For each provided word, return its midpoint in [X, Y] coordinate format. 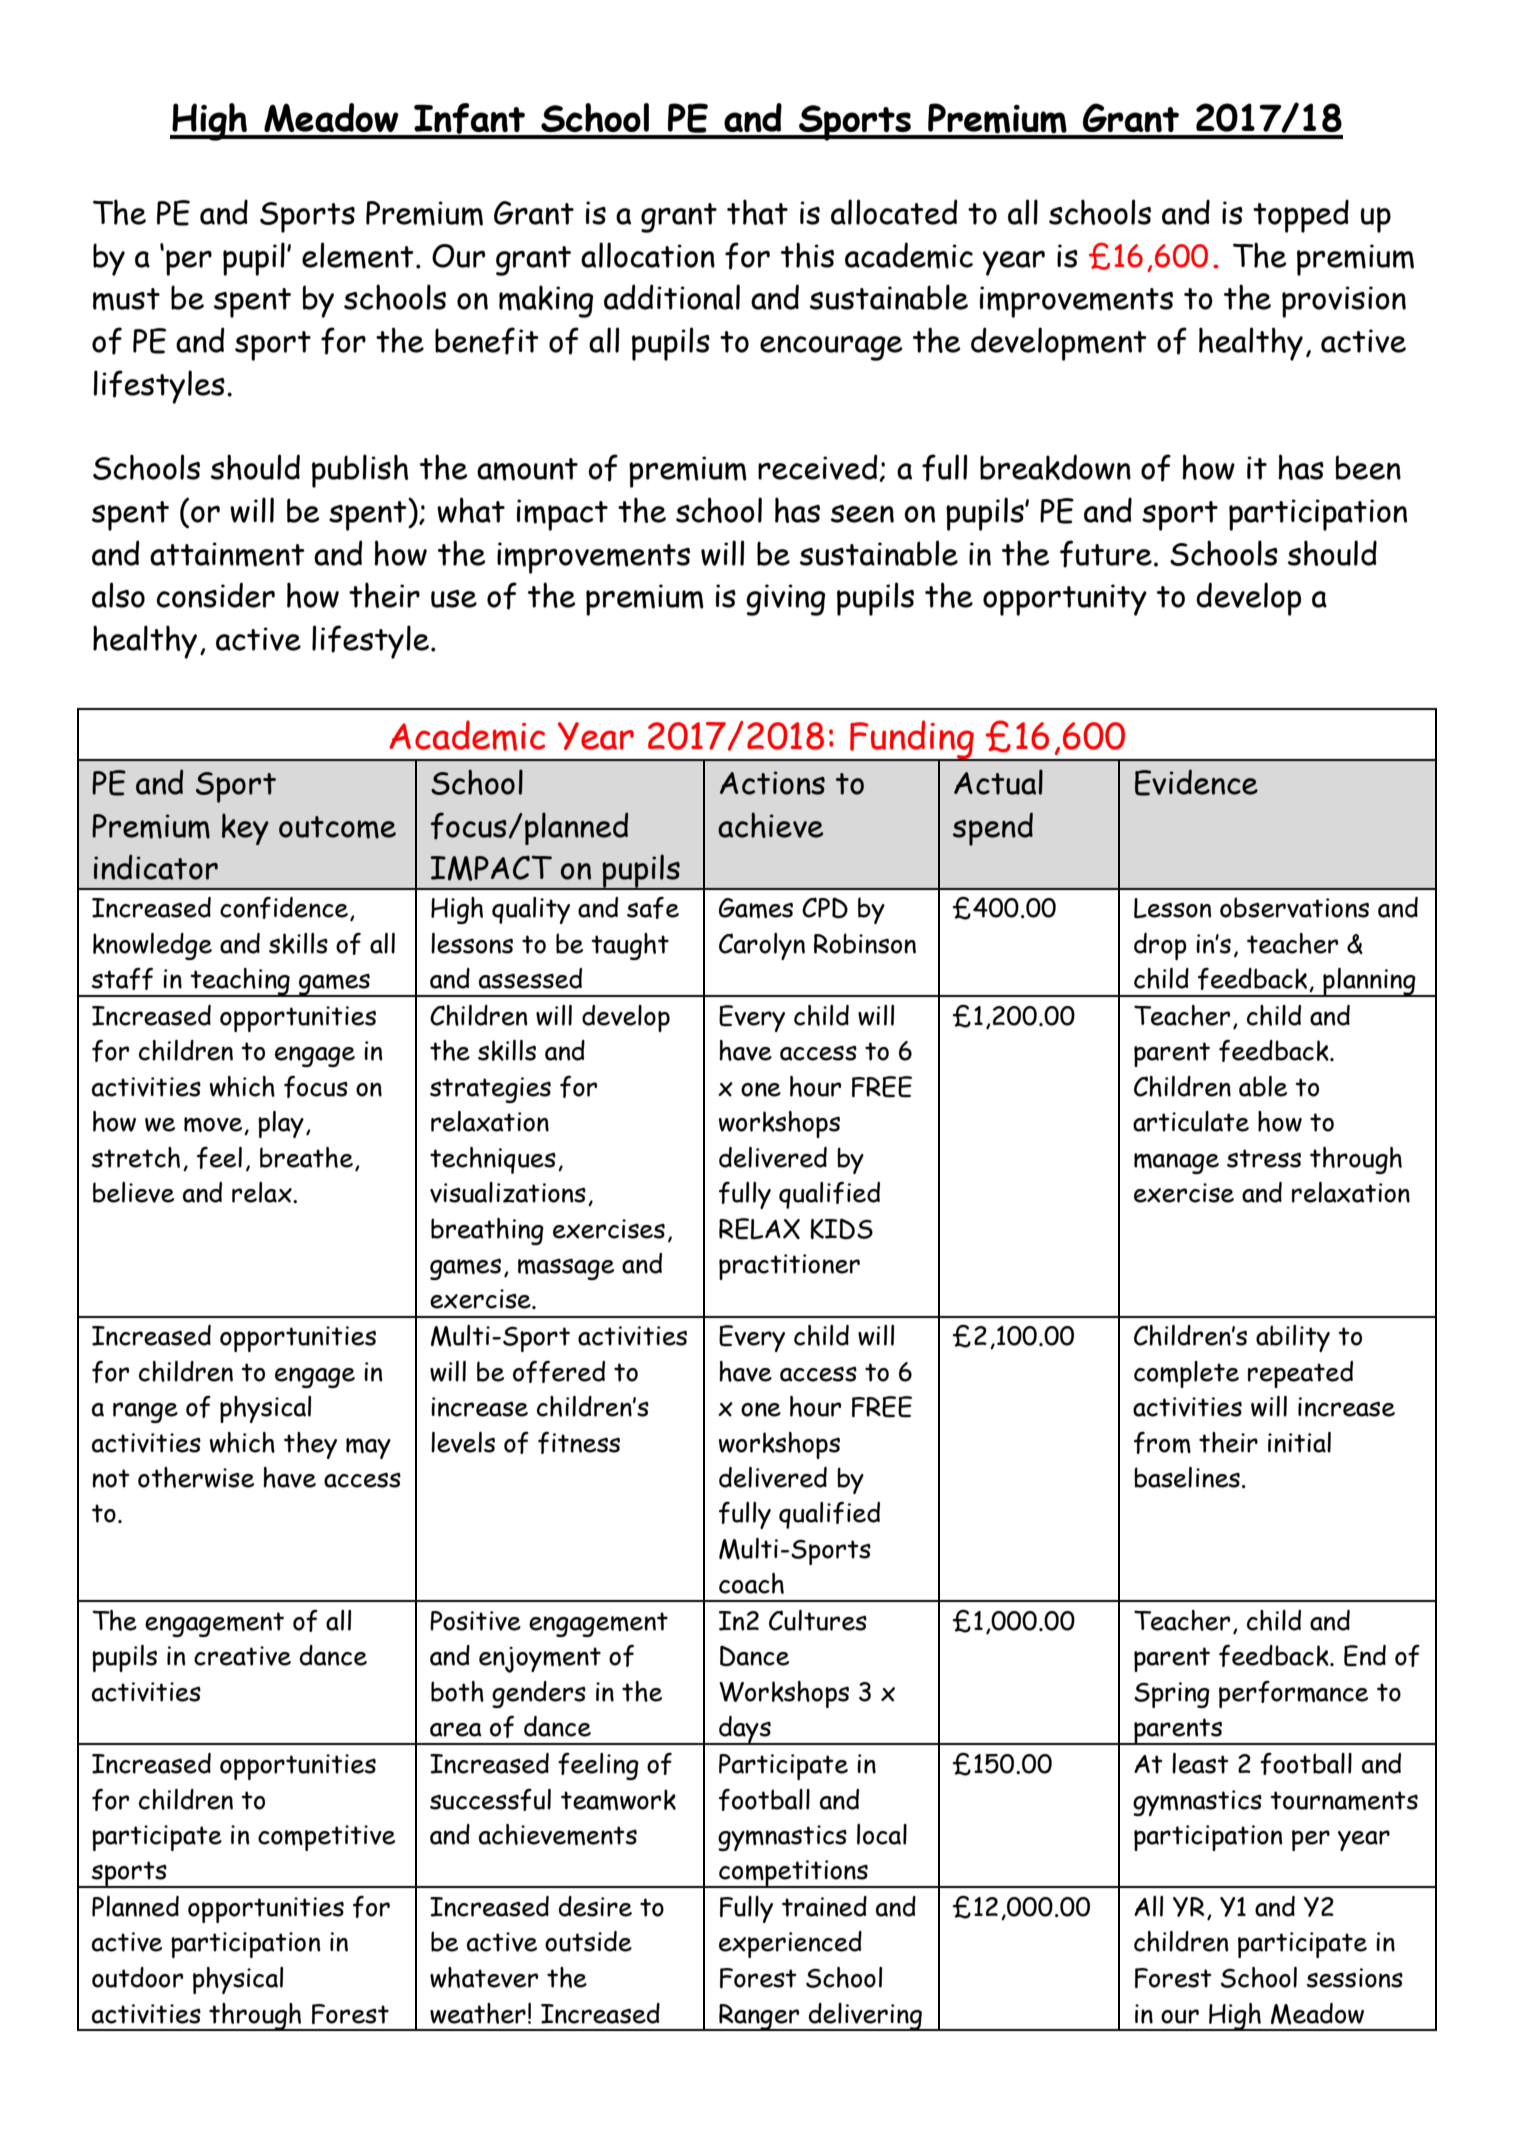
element [358, 255]
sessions [1355, 1978]
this [807, 255]
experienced [790, 1944]
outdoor [137, 1977]
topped [1301, 216]
